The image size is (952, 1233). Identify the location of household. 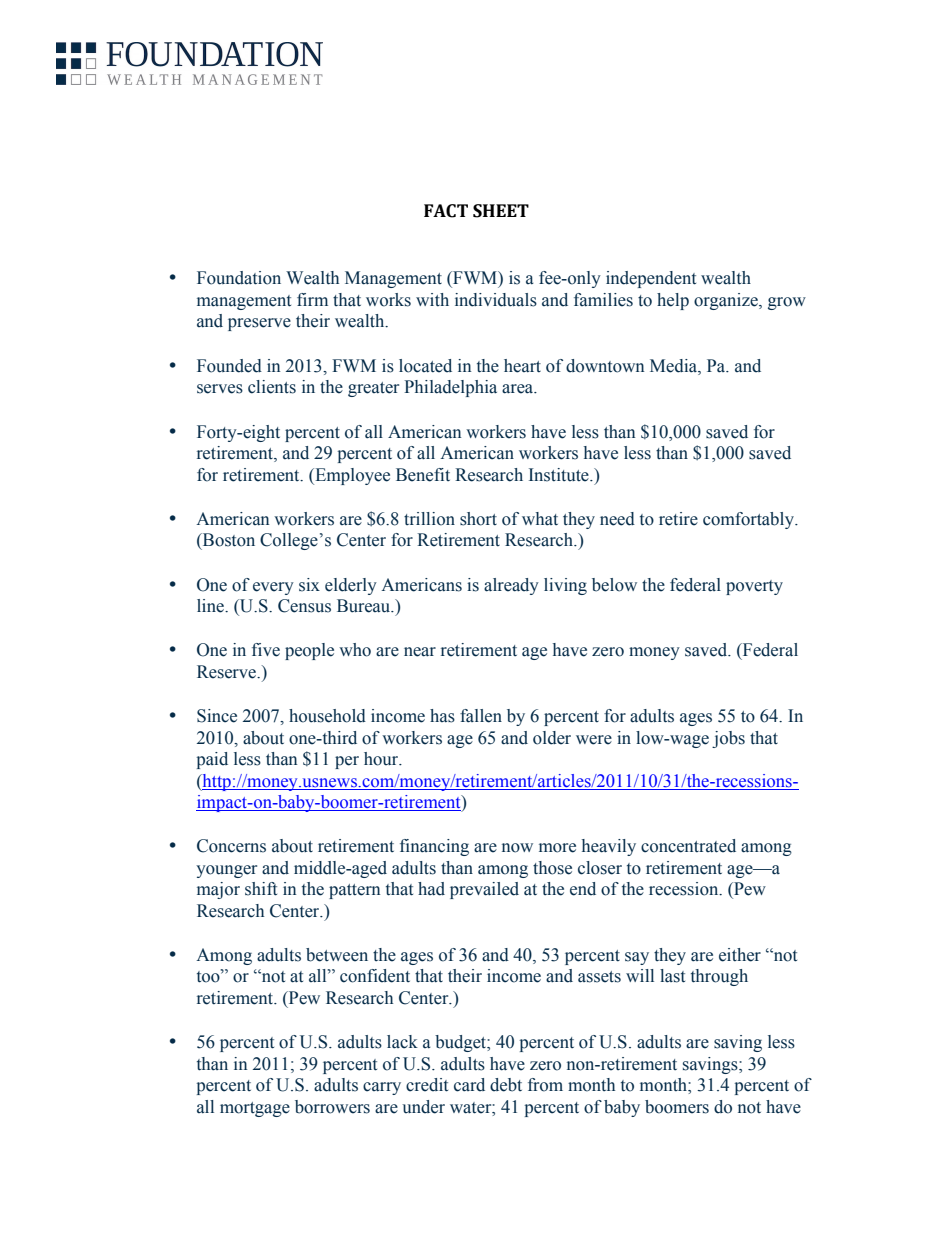
(327, 716).
